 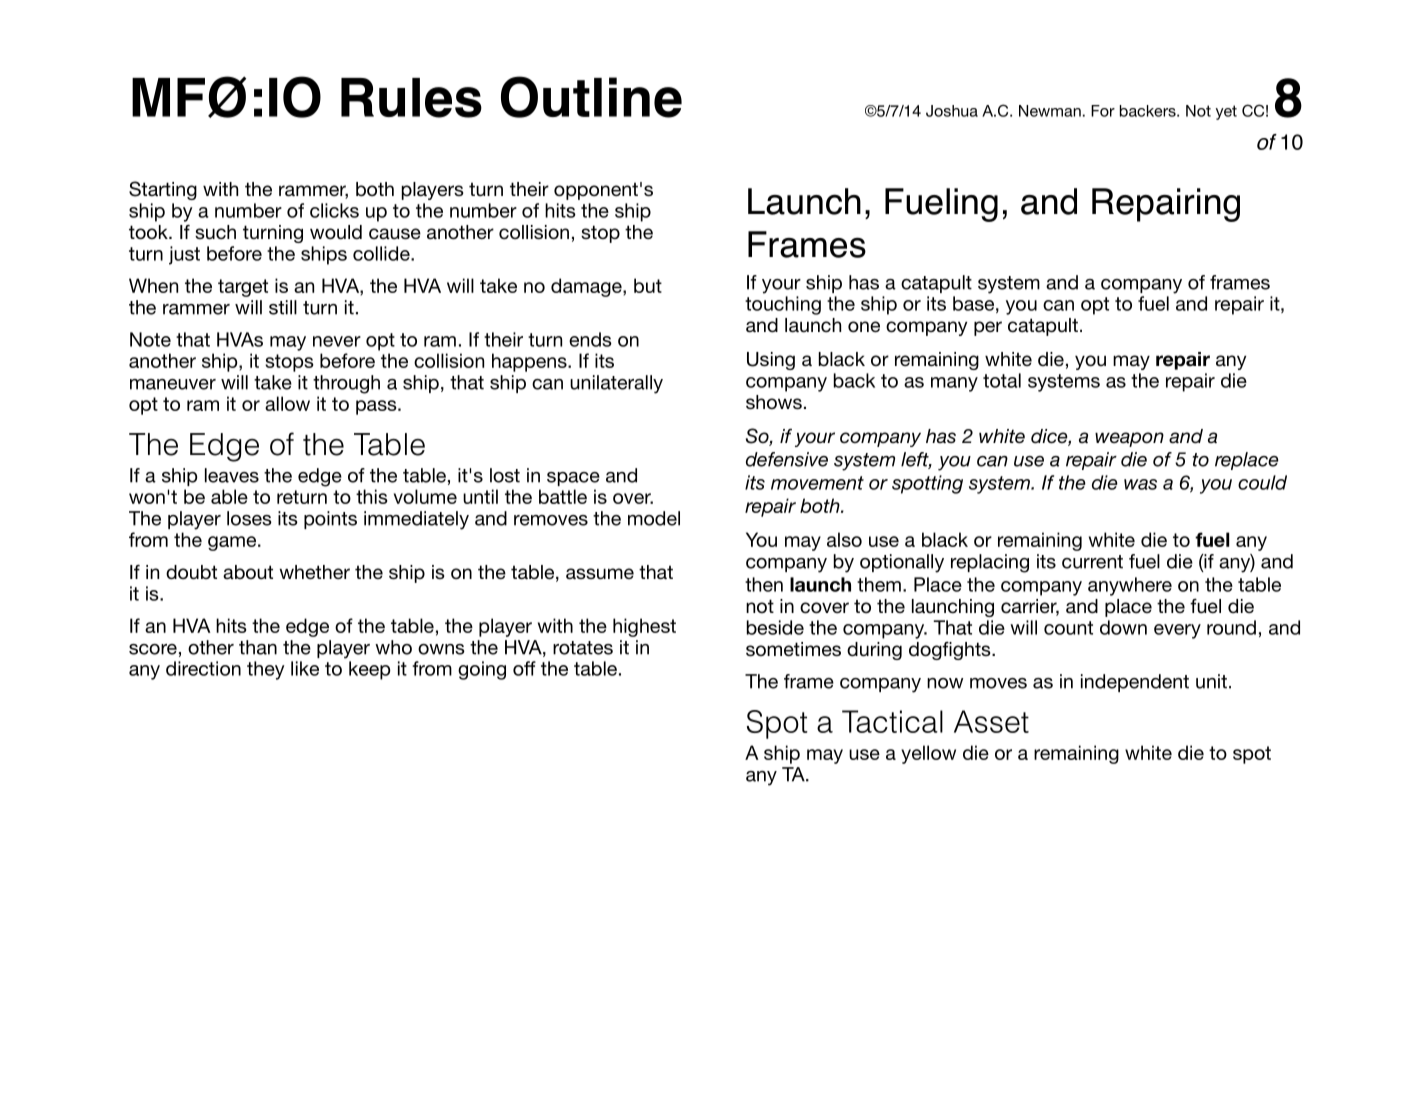 I want to click on anywhere, so click(x=1130, y=586).
